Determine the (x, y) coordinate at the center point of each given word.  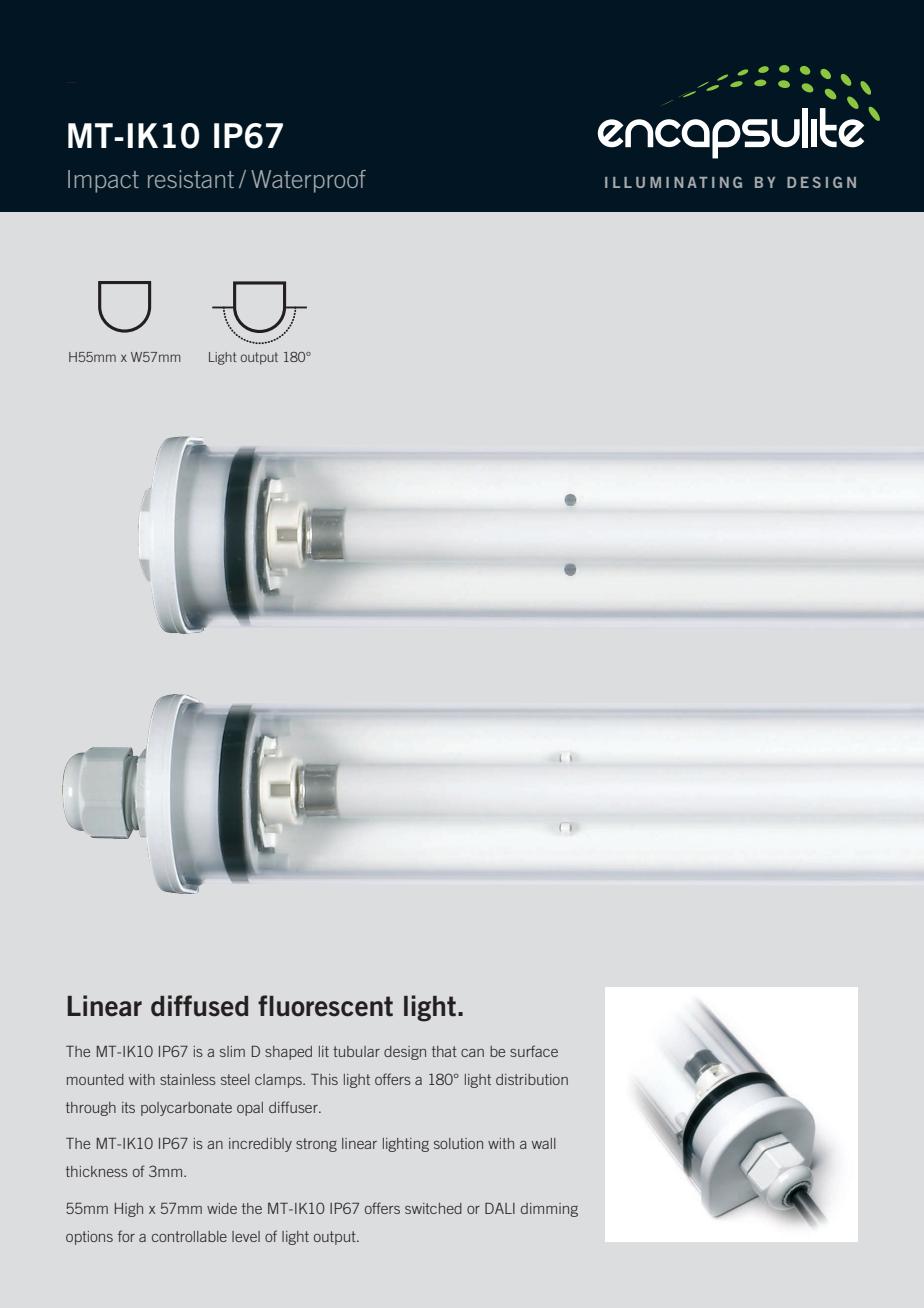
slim (232, 1051)
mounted (95, 1079)
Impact (103, 181)
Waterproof (308, 181)
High (129, 1210)
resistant (191, 179)
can (472, 1053)
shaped (288, 1053)
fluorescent (325, 1006)
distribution (532, 1079)
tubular (356, 1051)
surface (534, 1051)
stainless (188, 1079)
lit (324, 1051)
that (444, 1051)
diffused (199, 1006)
